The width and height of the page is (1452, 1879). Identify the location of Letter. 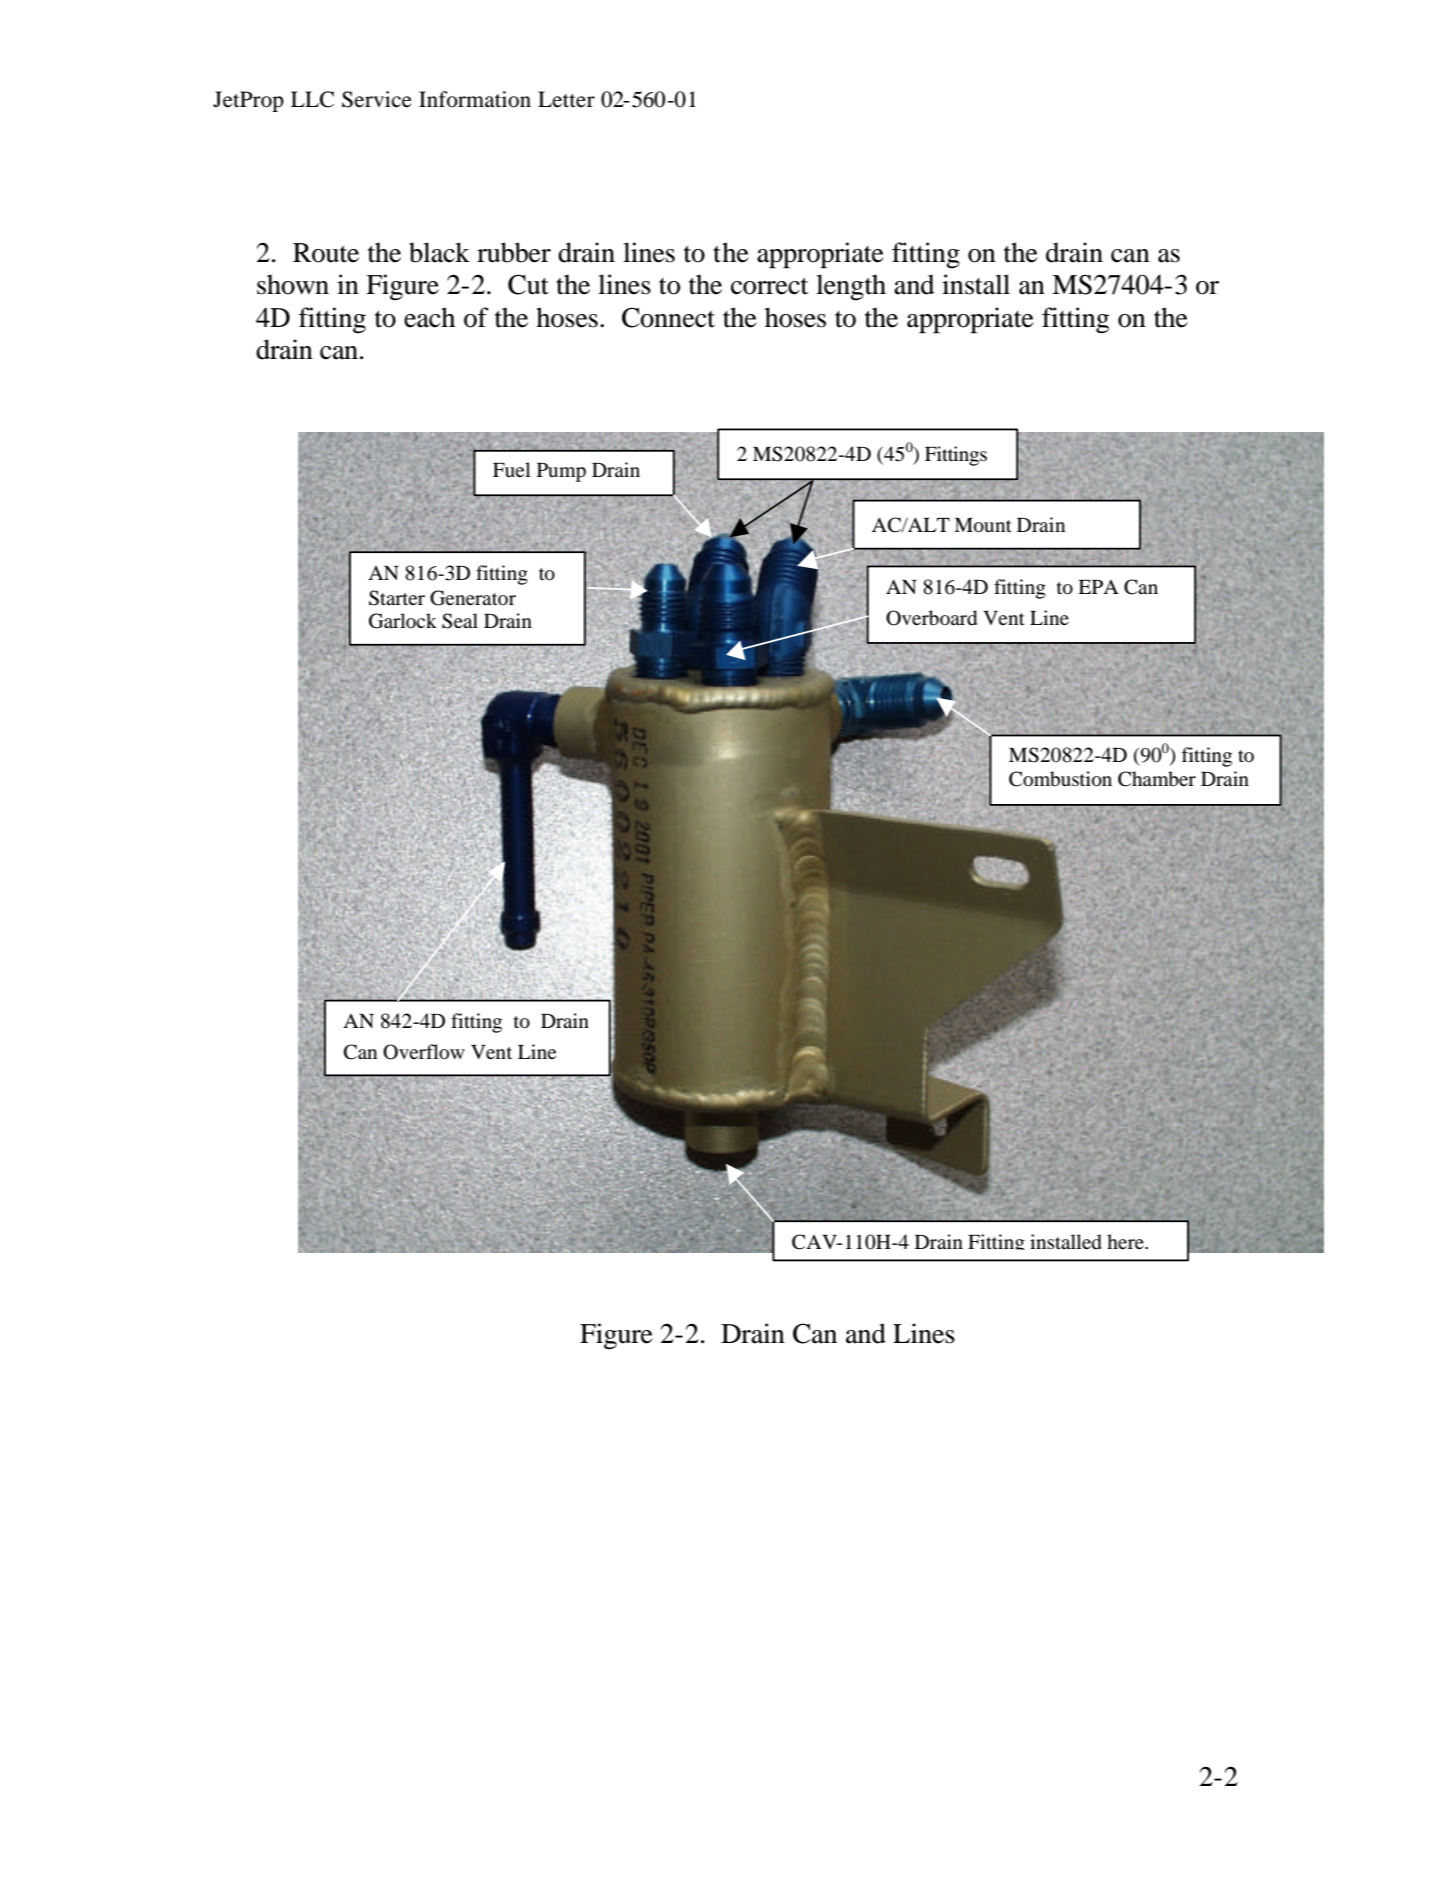
(566, 99).
